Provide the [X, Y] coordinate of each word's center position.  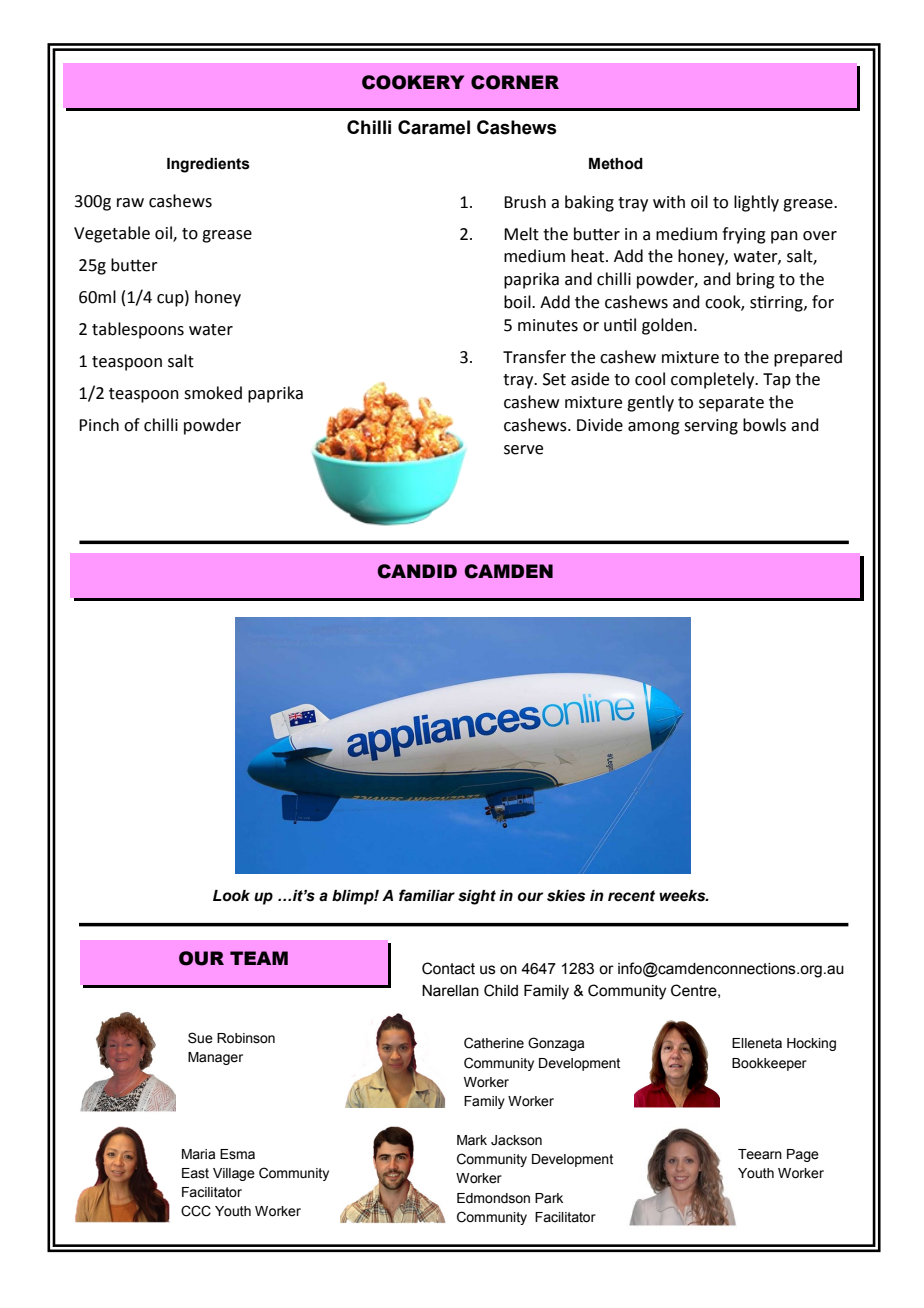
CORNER [515, 82]
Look [231, 896]
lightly [756, 203]
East [195, 1173]
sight [477, 897]
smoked [213, 393]
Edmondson [493, 1198]
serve [523, 450]
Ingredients [208, 165]
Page [803, 1155]
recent [631, 896]
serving [711, 427]
